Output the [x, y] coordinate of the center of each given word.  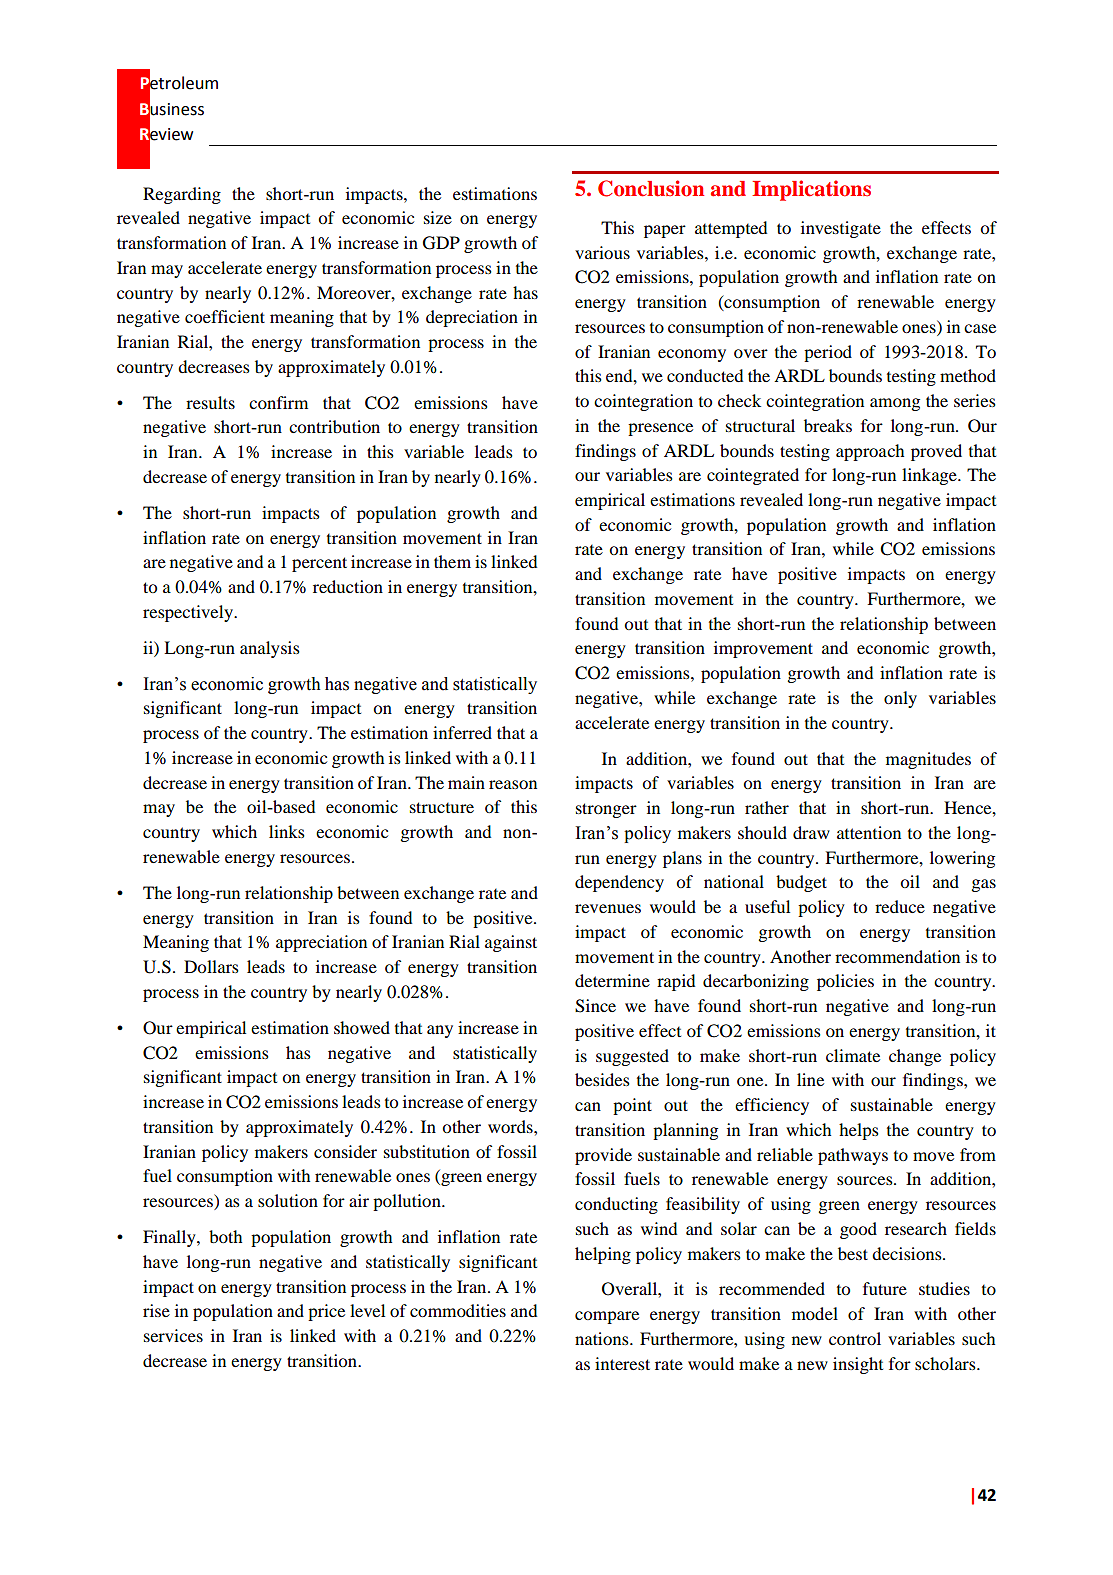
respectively [189, 613]
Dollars [211, 966]
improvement [763, 649]
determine [612, 980]
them [452, 561]
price [326, 1312]
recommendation [897, 956]
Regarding [182, 195]
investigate [841, 229]
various [602, 252]
